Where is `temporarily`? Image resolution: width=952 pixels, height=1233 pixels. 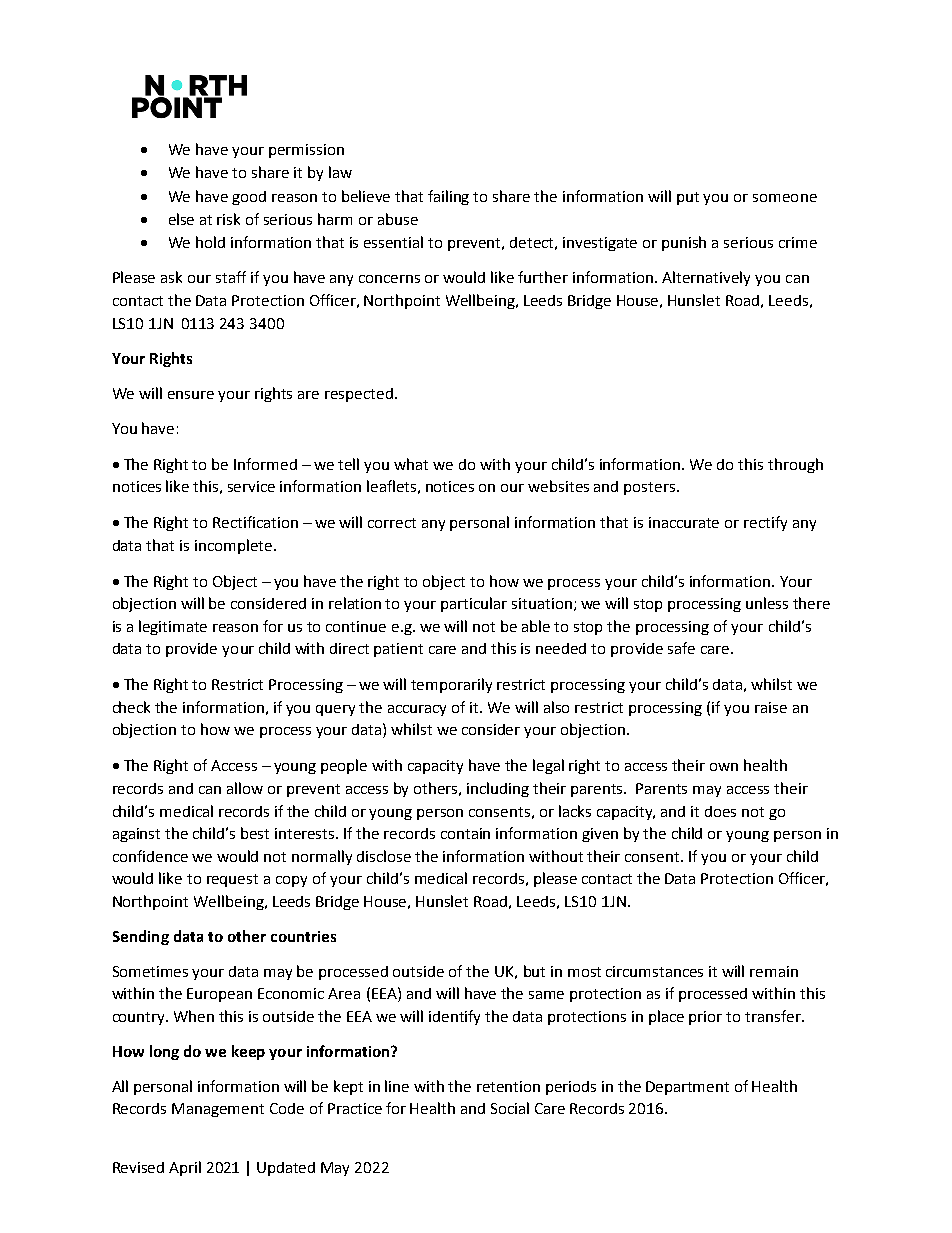
temporarily is located at coordinates (451, 685).
